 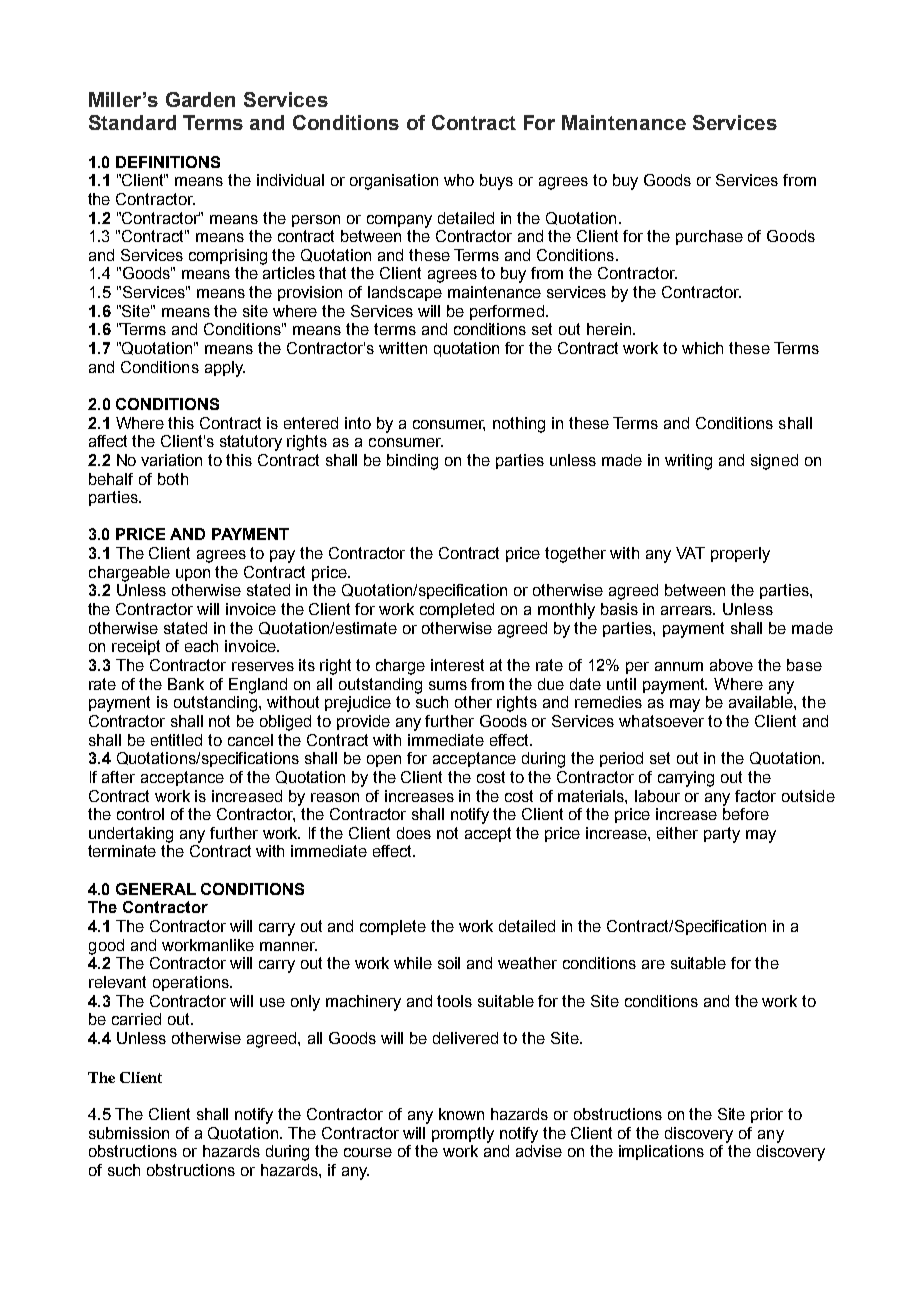 I want to click on prior, so click(x=767, y=1115).
